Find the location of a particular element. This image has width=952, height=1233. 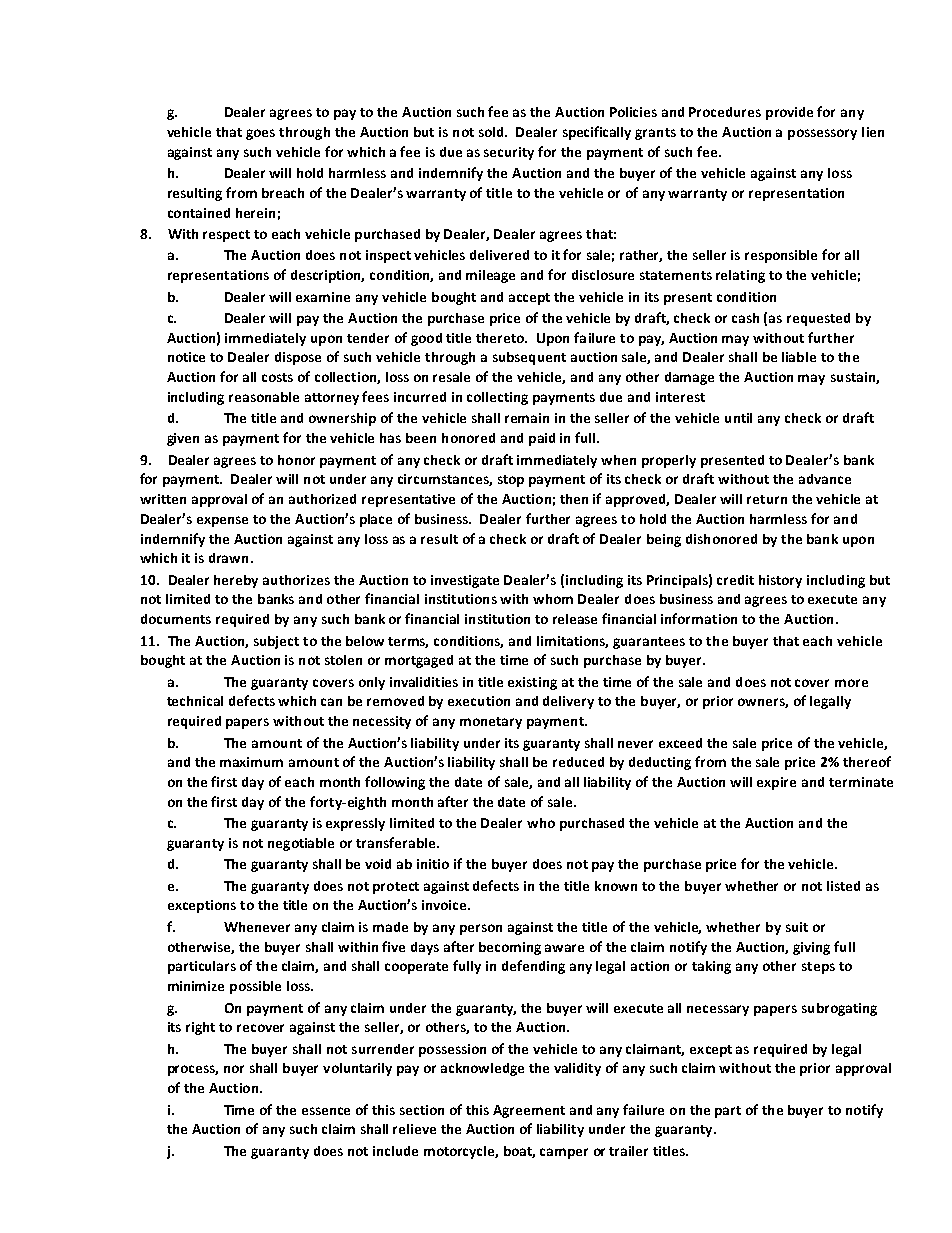

essence is located at coordinates (326, 1111).
